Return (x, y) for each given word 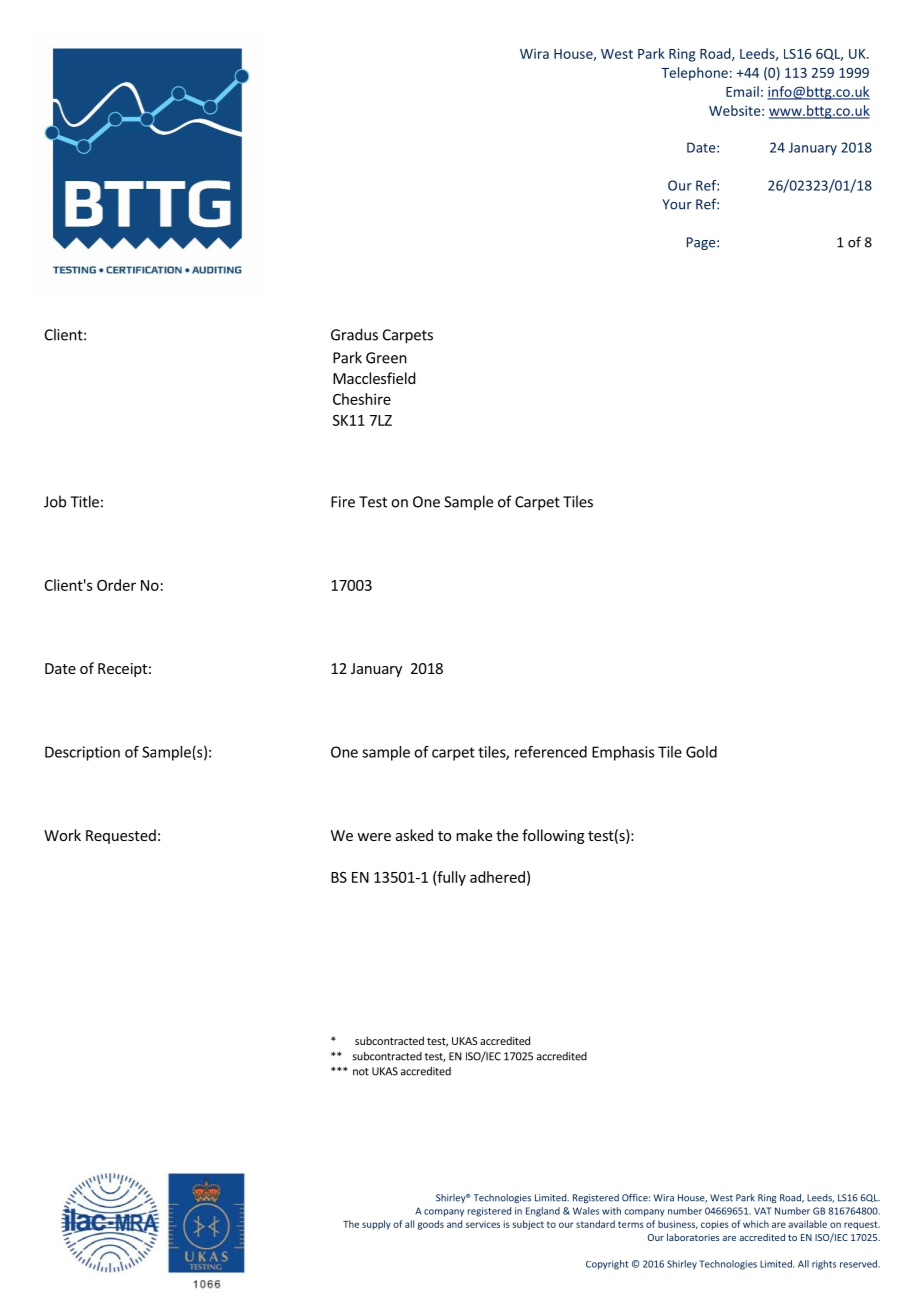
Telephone (694, 74)
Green (386, 358)
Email (742, 91)
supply (376, 1225)
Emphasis (623, 753)
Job (55, 501)
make (474, 835)
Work (62, 835)
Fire (343, 502)
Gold (701, 752)
